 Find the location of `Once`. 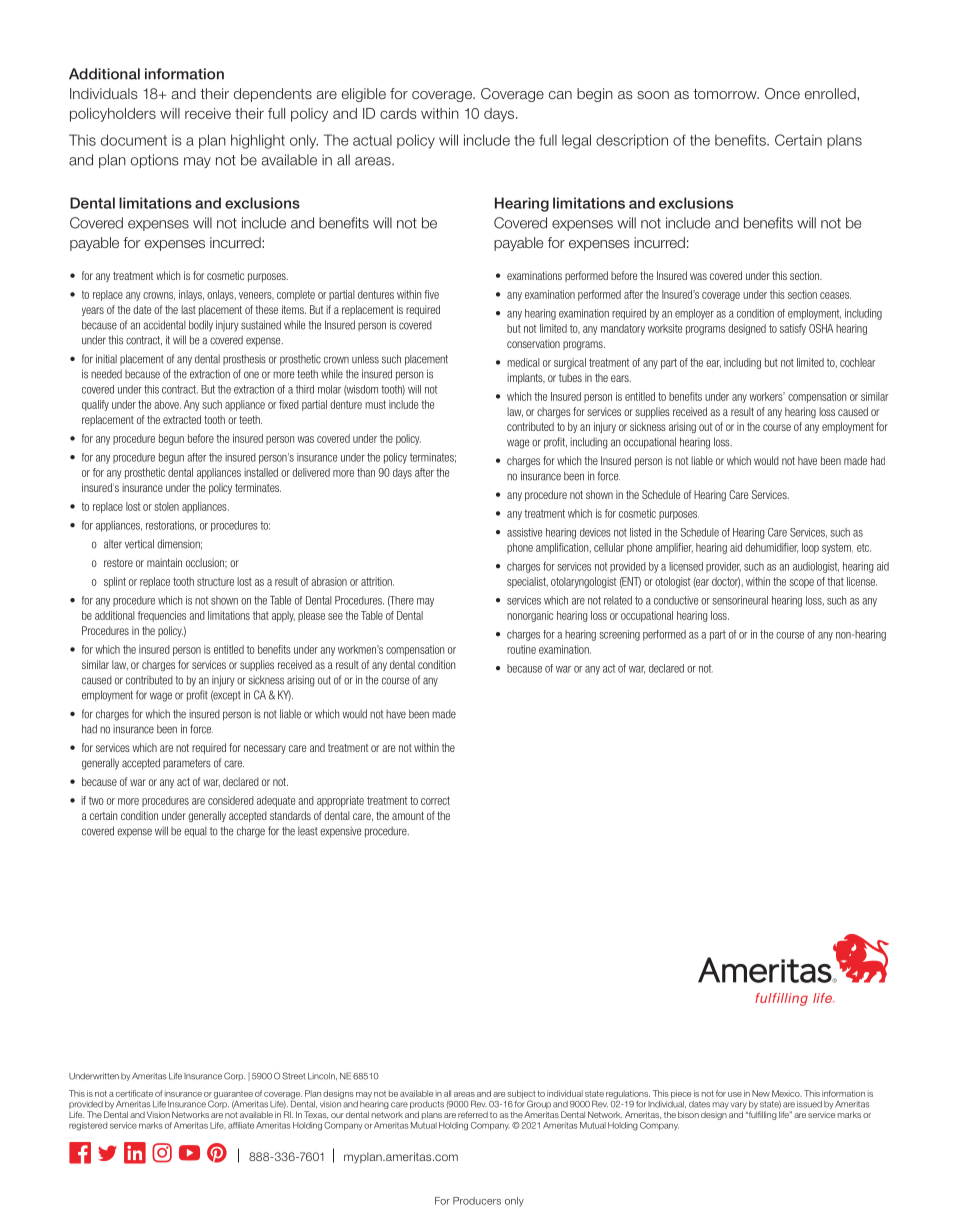

Once is located at coordinates (782, 93).
